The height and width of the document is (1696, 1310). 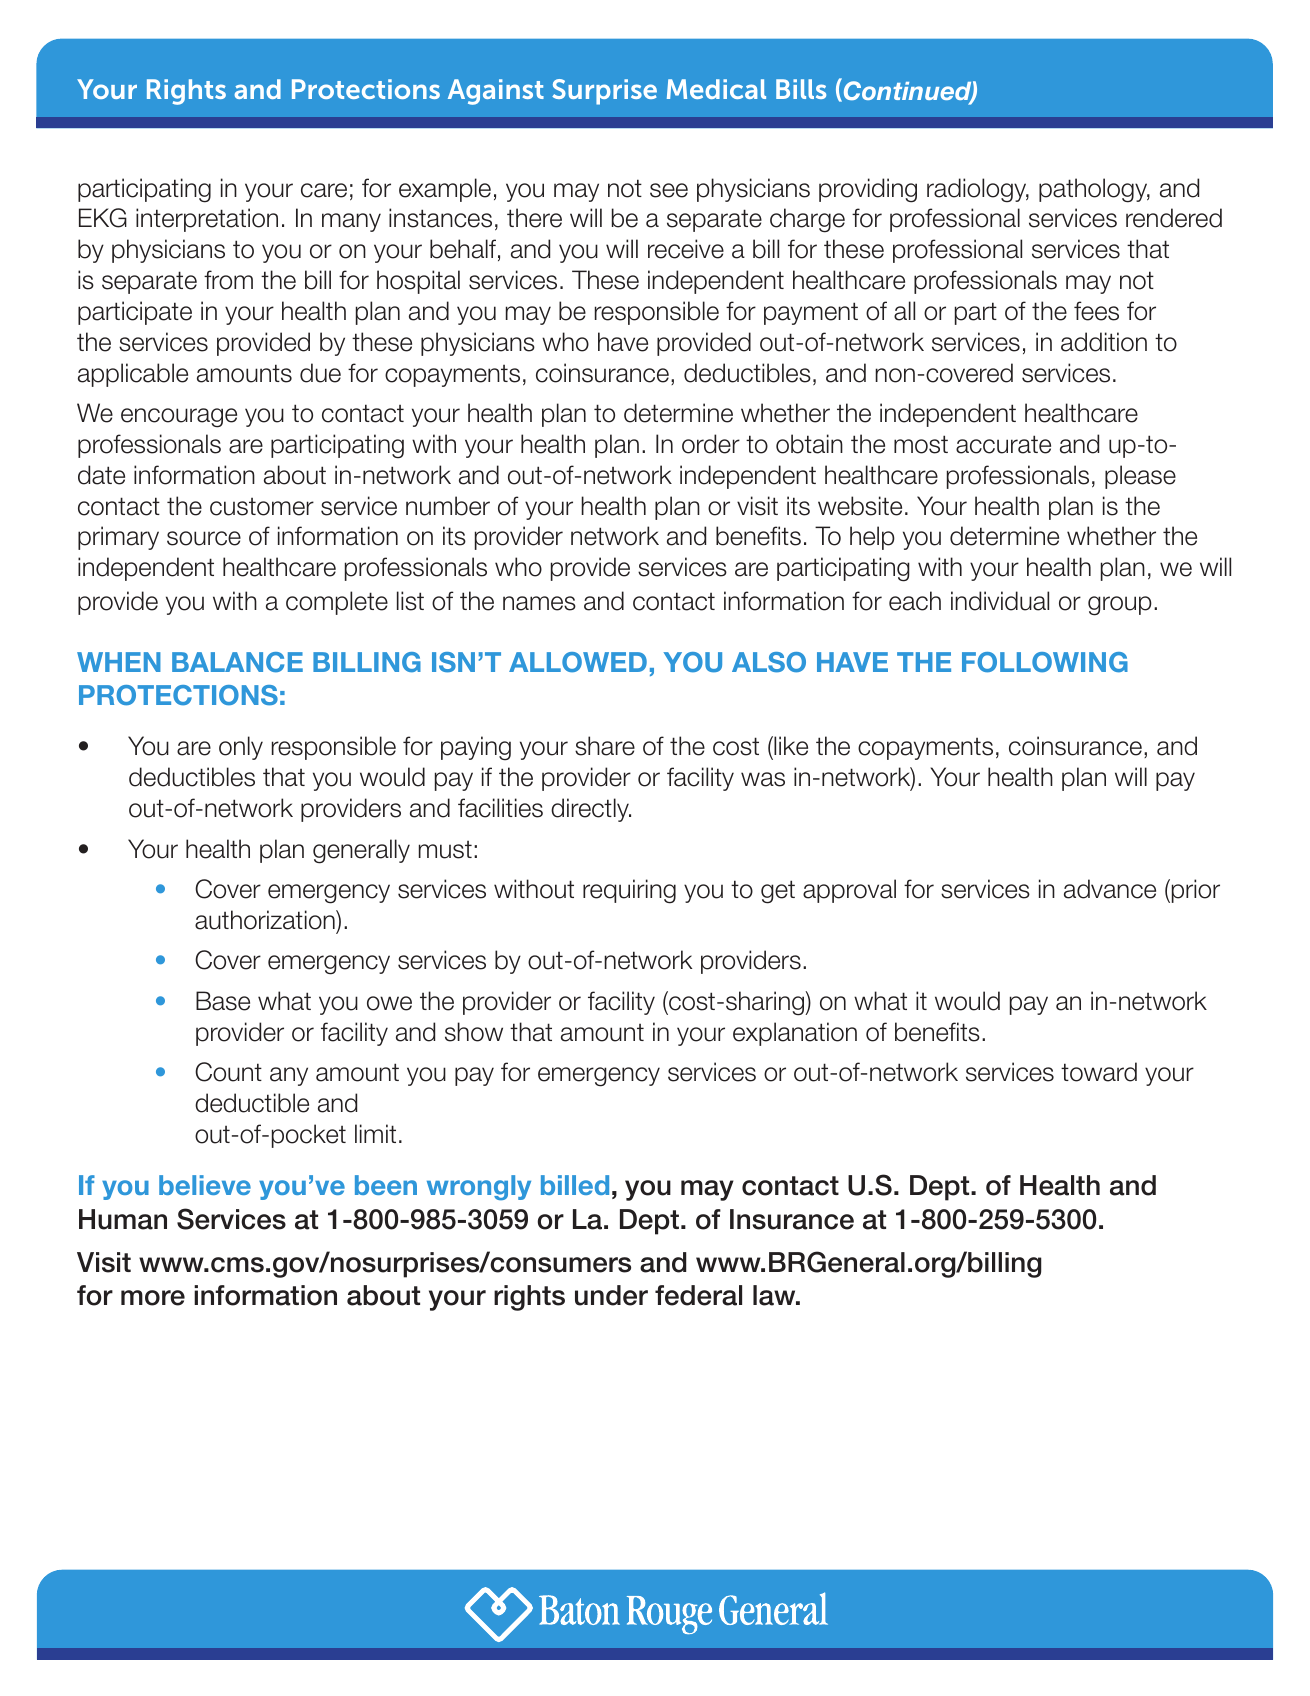 What do you see at coordinates (266, 920) in the document?
I see `authorization` at bounding box center [266, 920].
